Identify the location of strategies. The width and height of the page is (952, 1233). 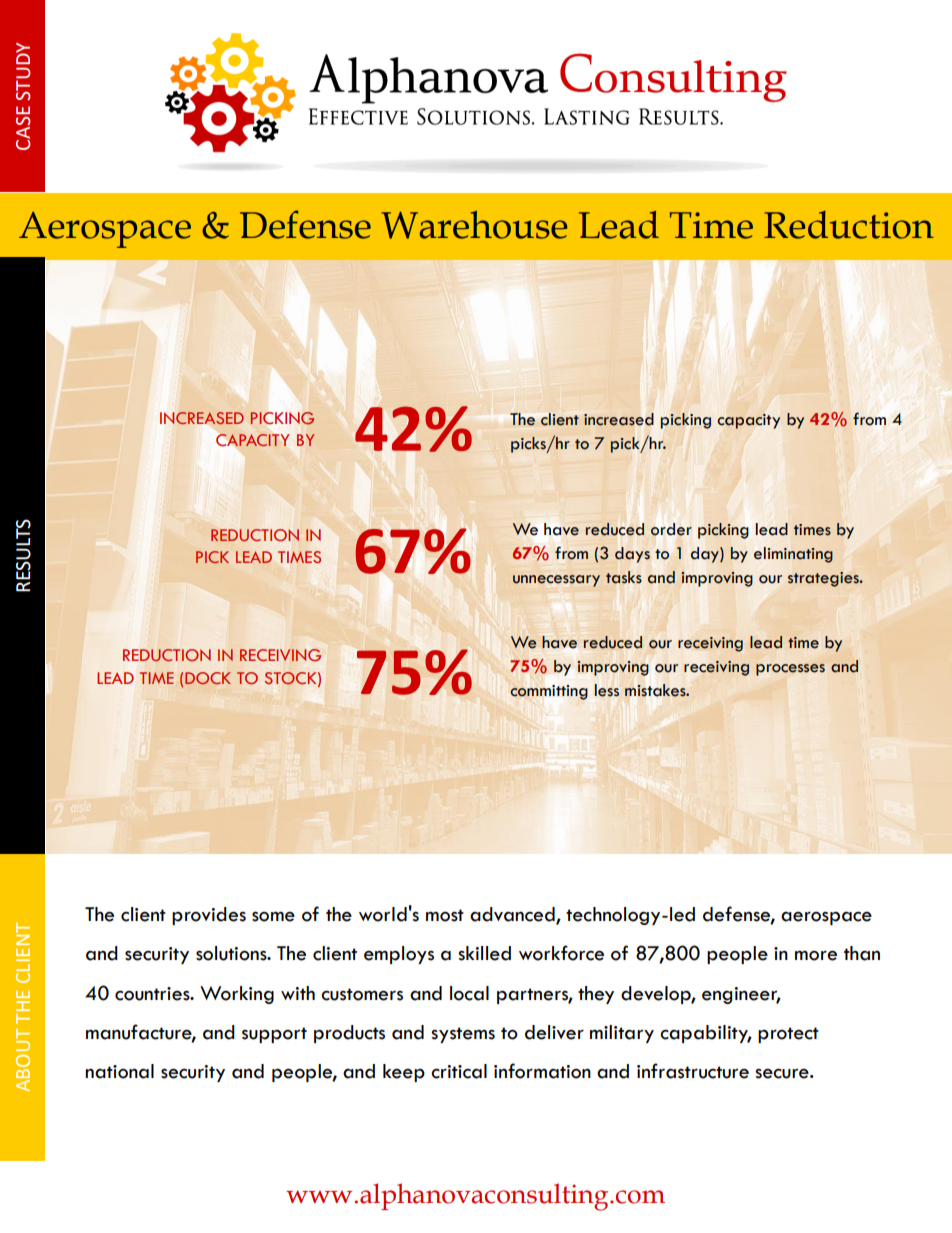
(824, 579).
